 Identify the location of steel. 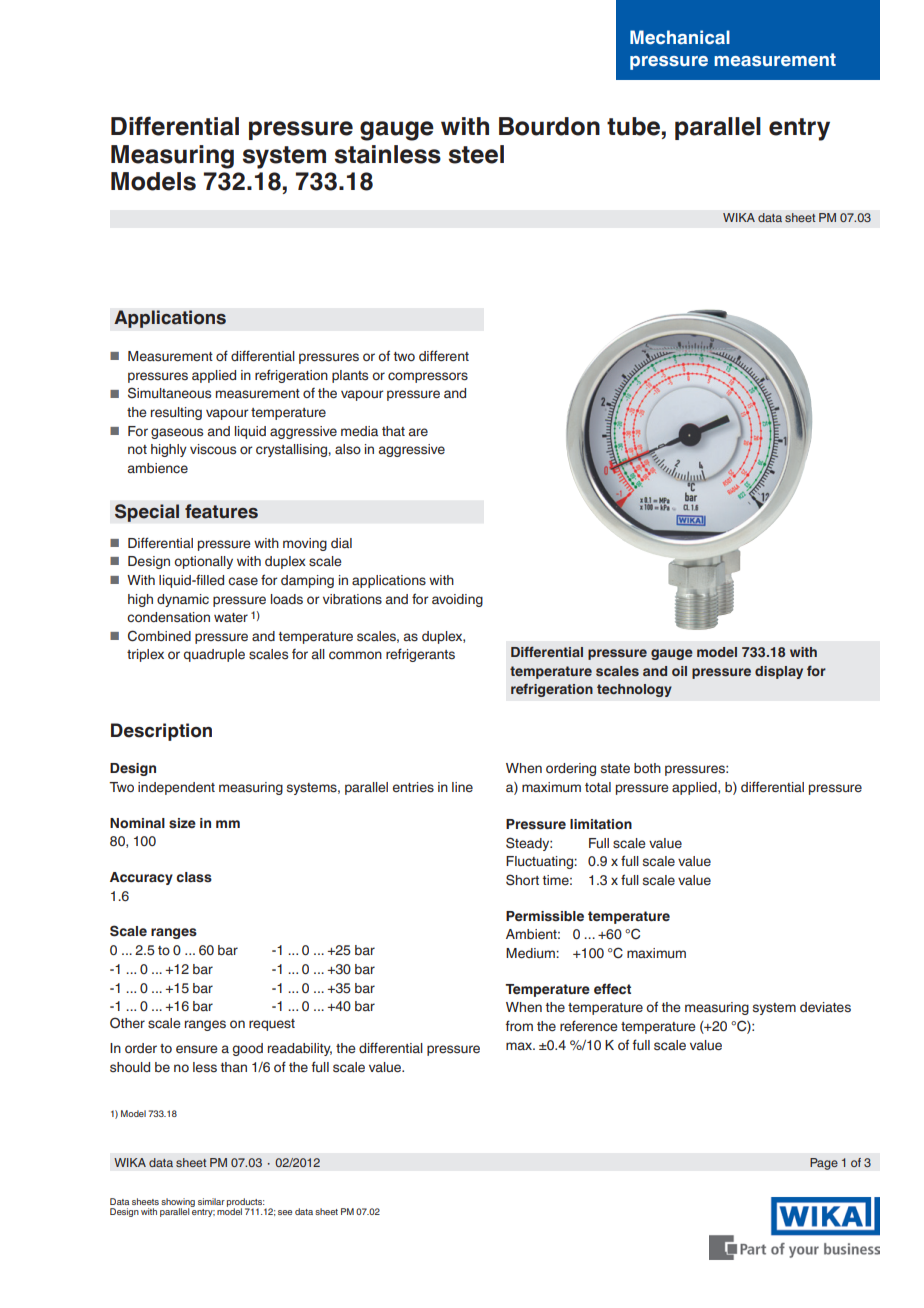
(476, 154).
